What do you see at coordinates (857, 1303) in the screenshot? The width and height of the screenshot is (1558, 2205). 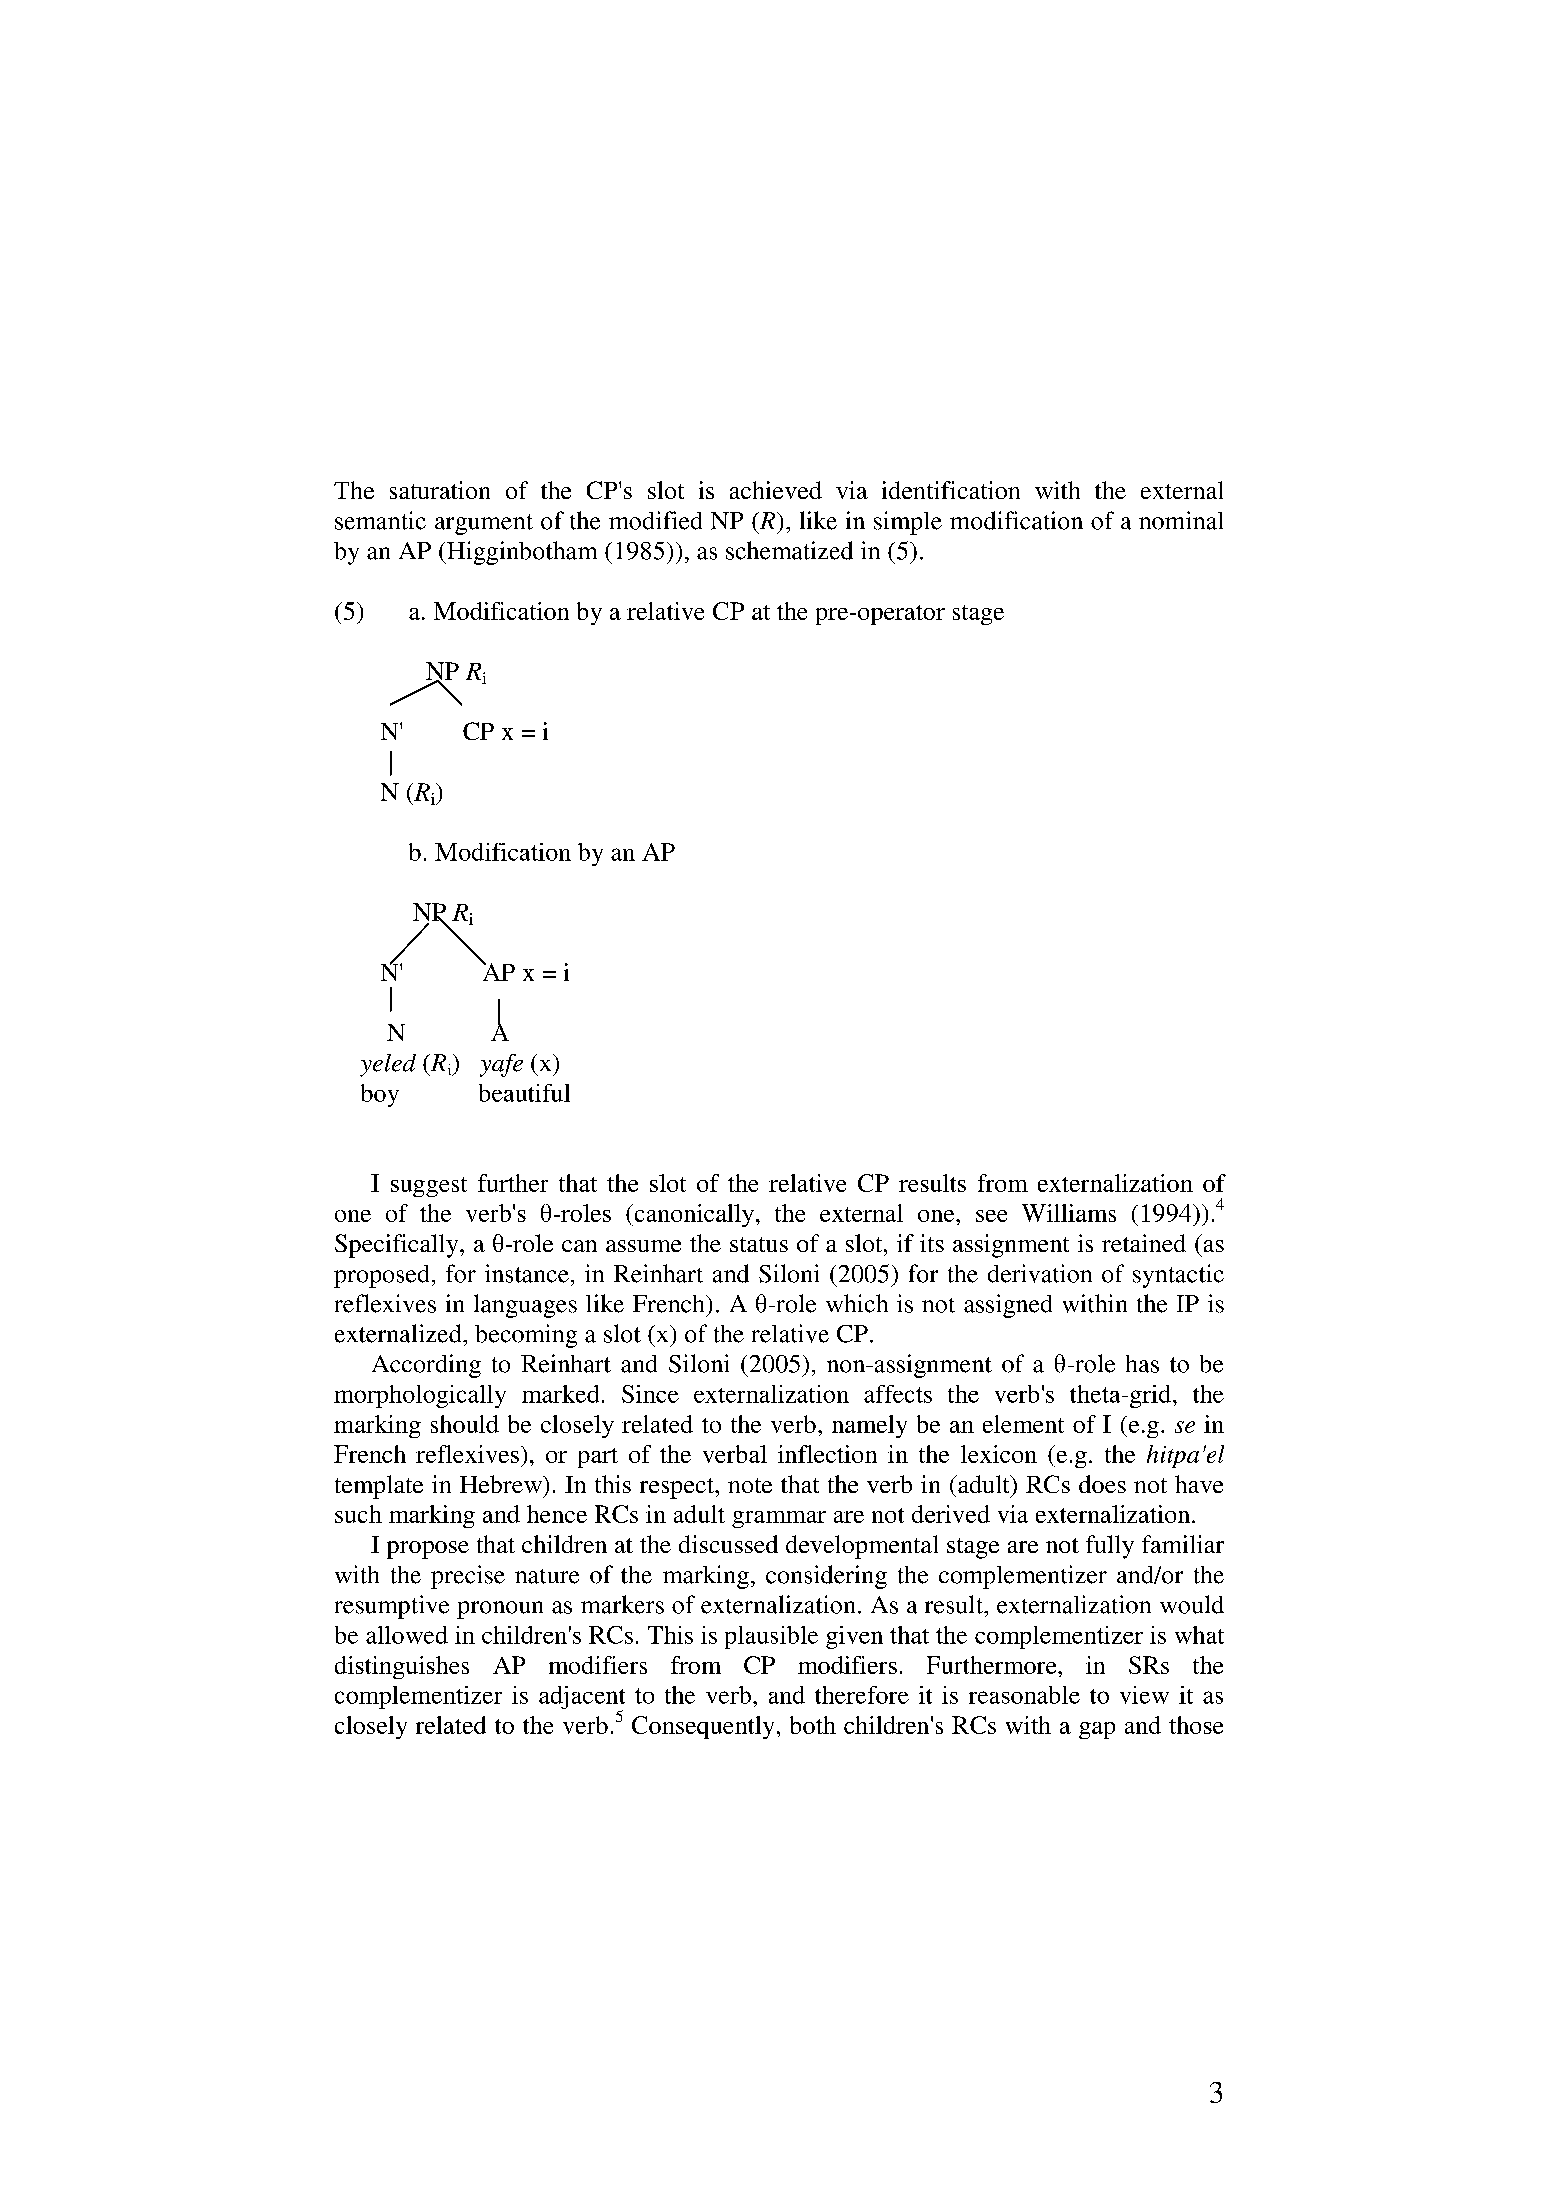 I see `which` at bounding box center [857, 1303].
